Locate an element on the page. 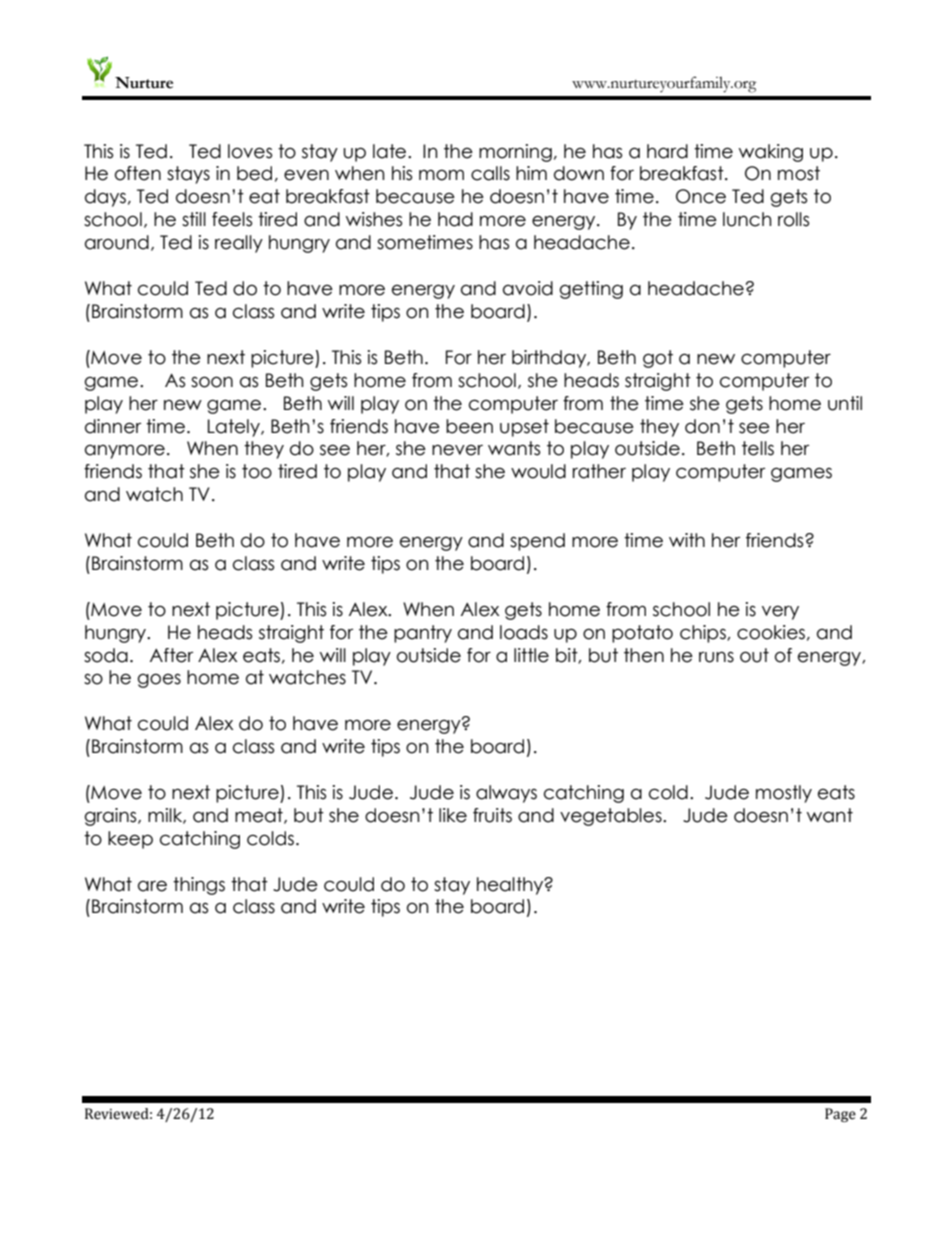 The image size is (952, 1233). After is located at coordinates (171, 655).
